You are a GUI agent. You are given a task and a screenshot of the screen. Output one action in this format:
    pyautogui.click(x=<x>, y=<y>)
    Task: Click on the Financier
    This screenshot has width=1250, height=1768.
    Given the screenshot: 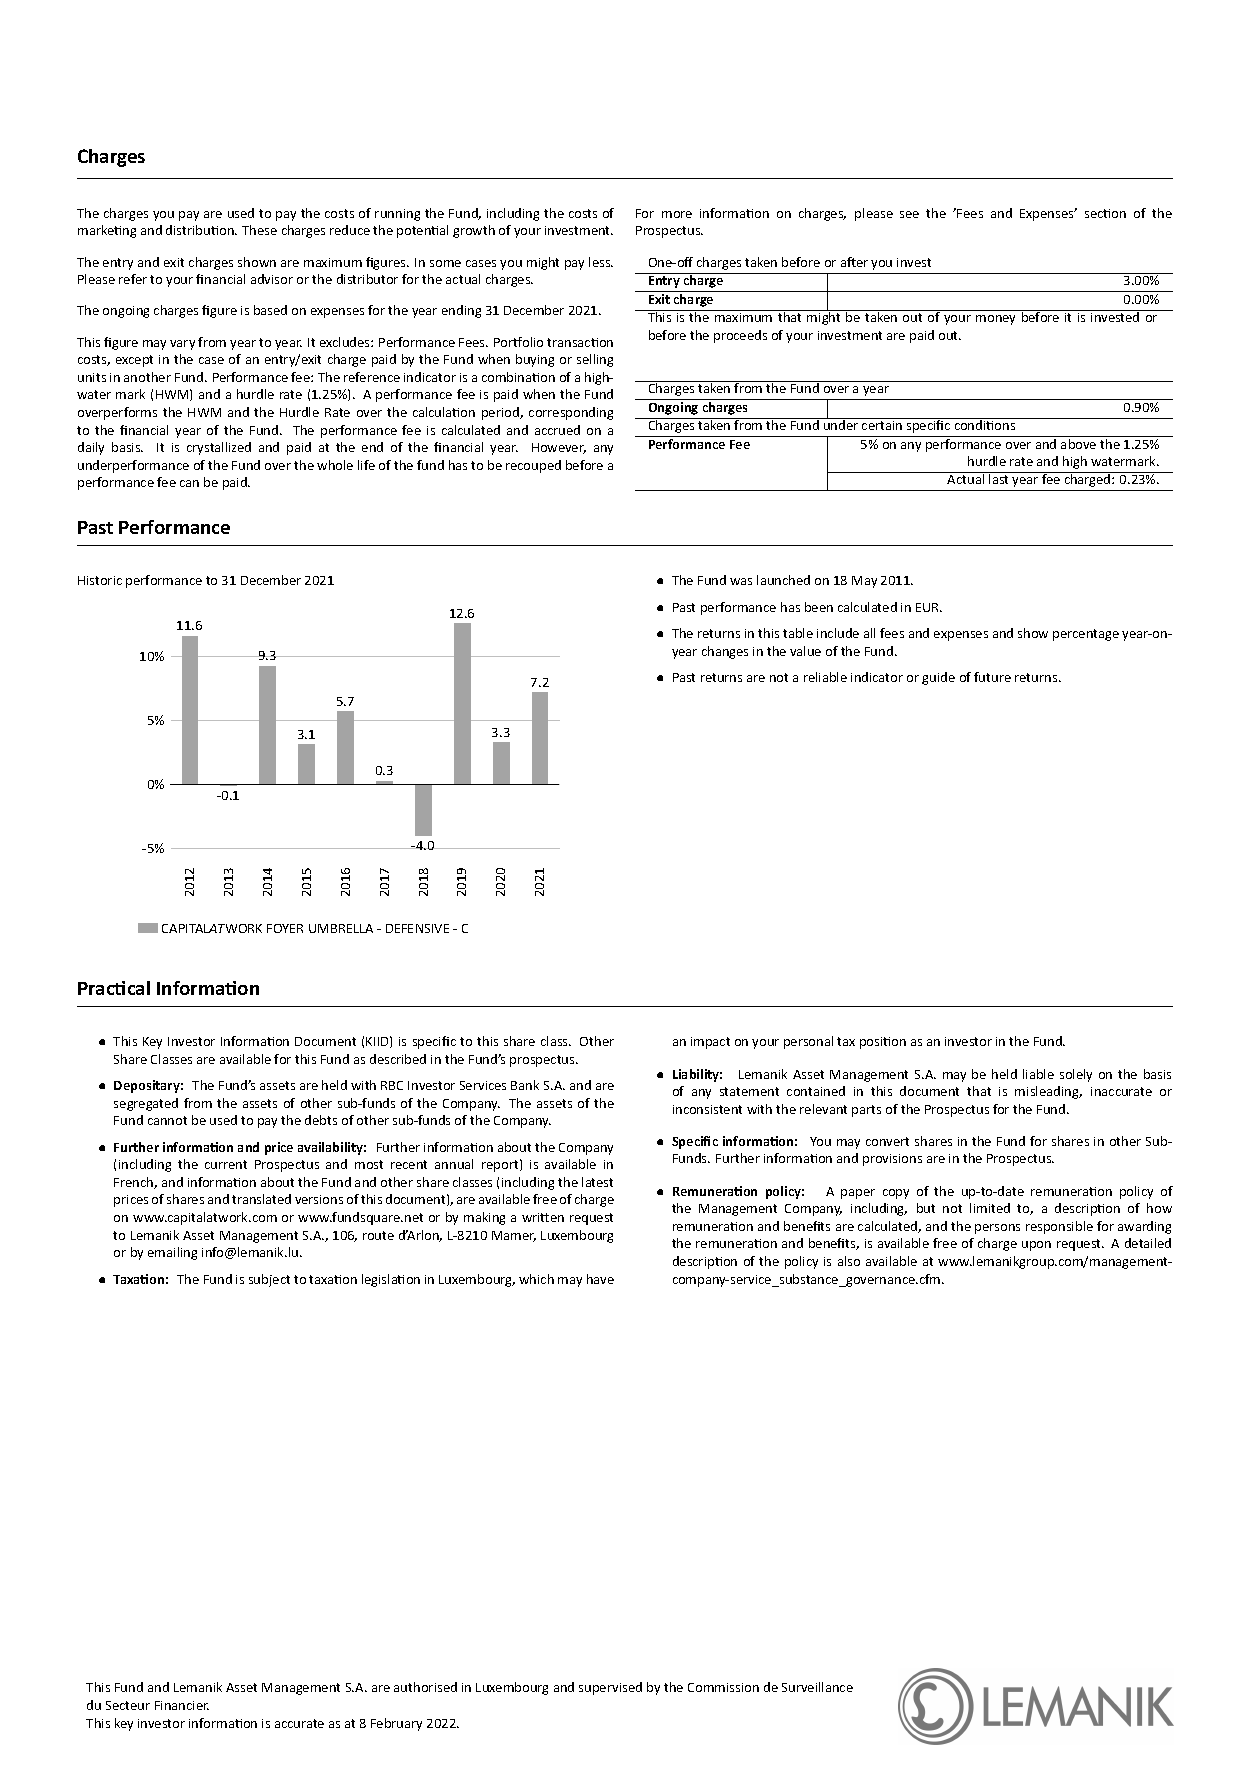 What is the action you would take?
    pyautogui.click(x=182, y=1705)
